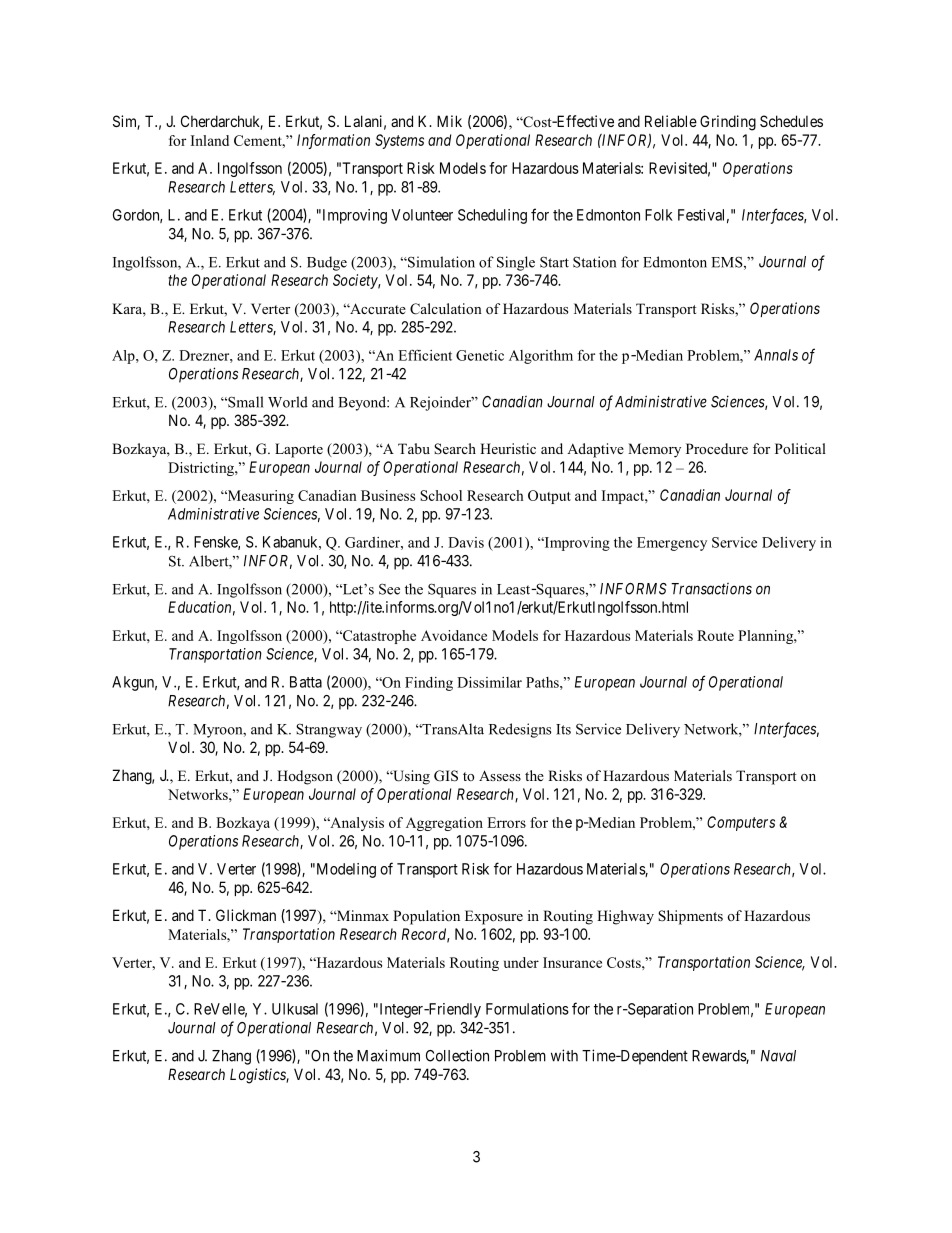 The width and height of the page is (952, 1233). Describe the element at coordinates (741, 823) in the page. I see `Computers` at that location.
